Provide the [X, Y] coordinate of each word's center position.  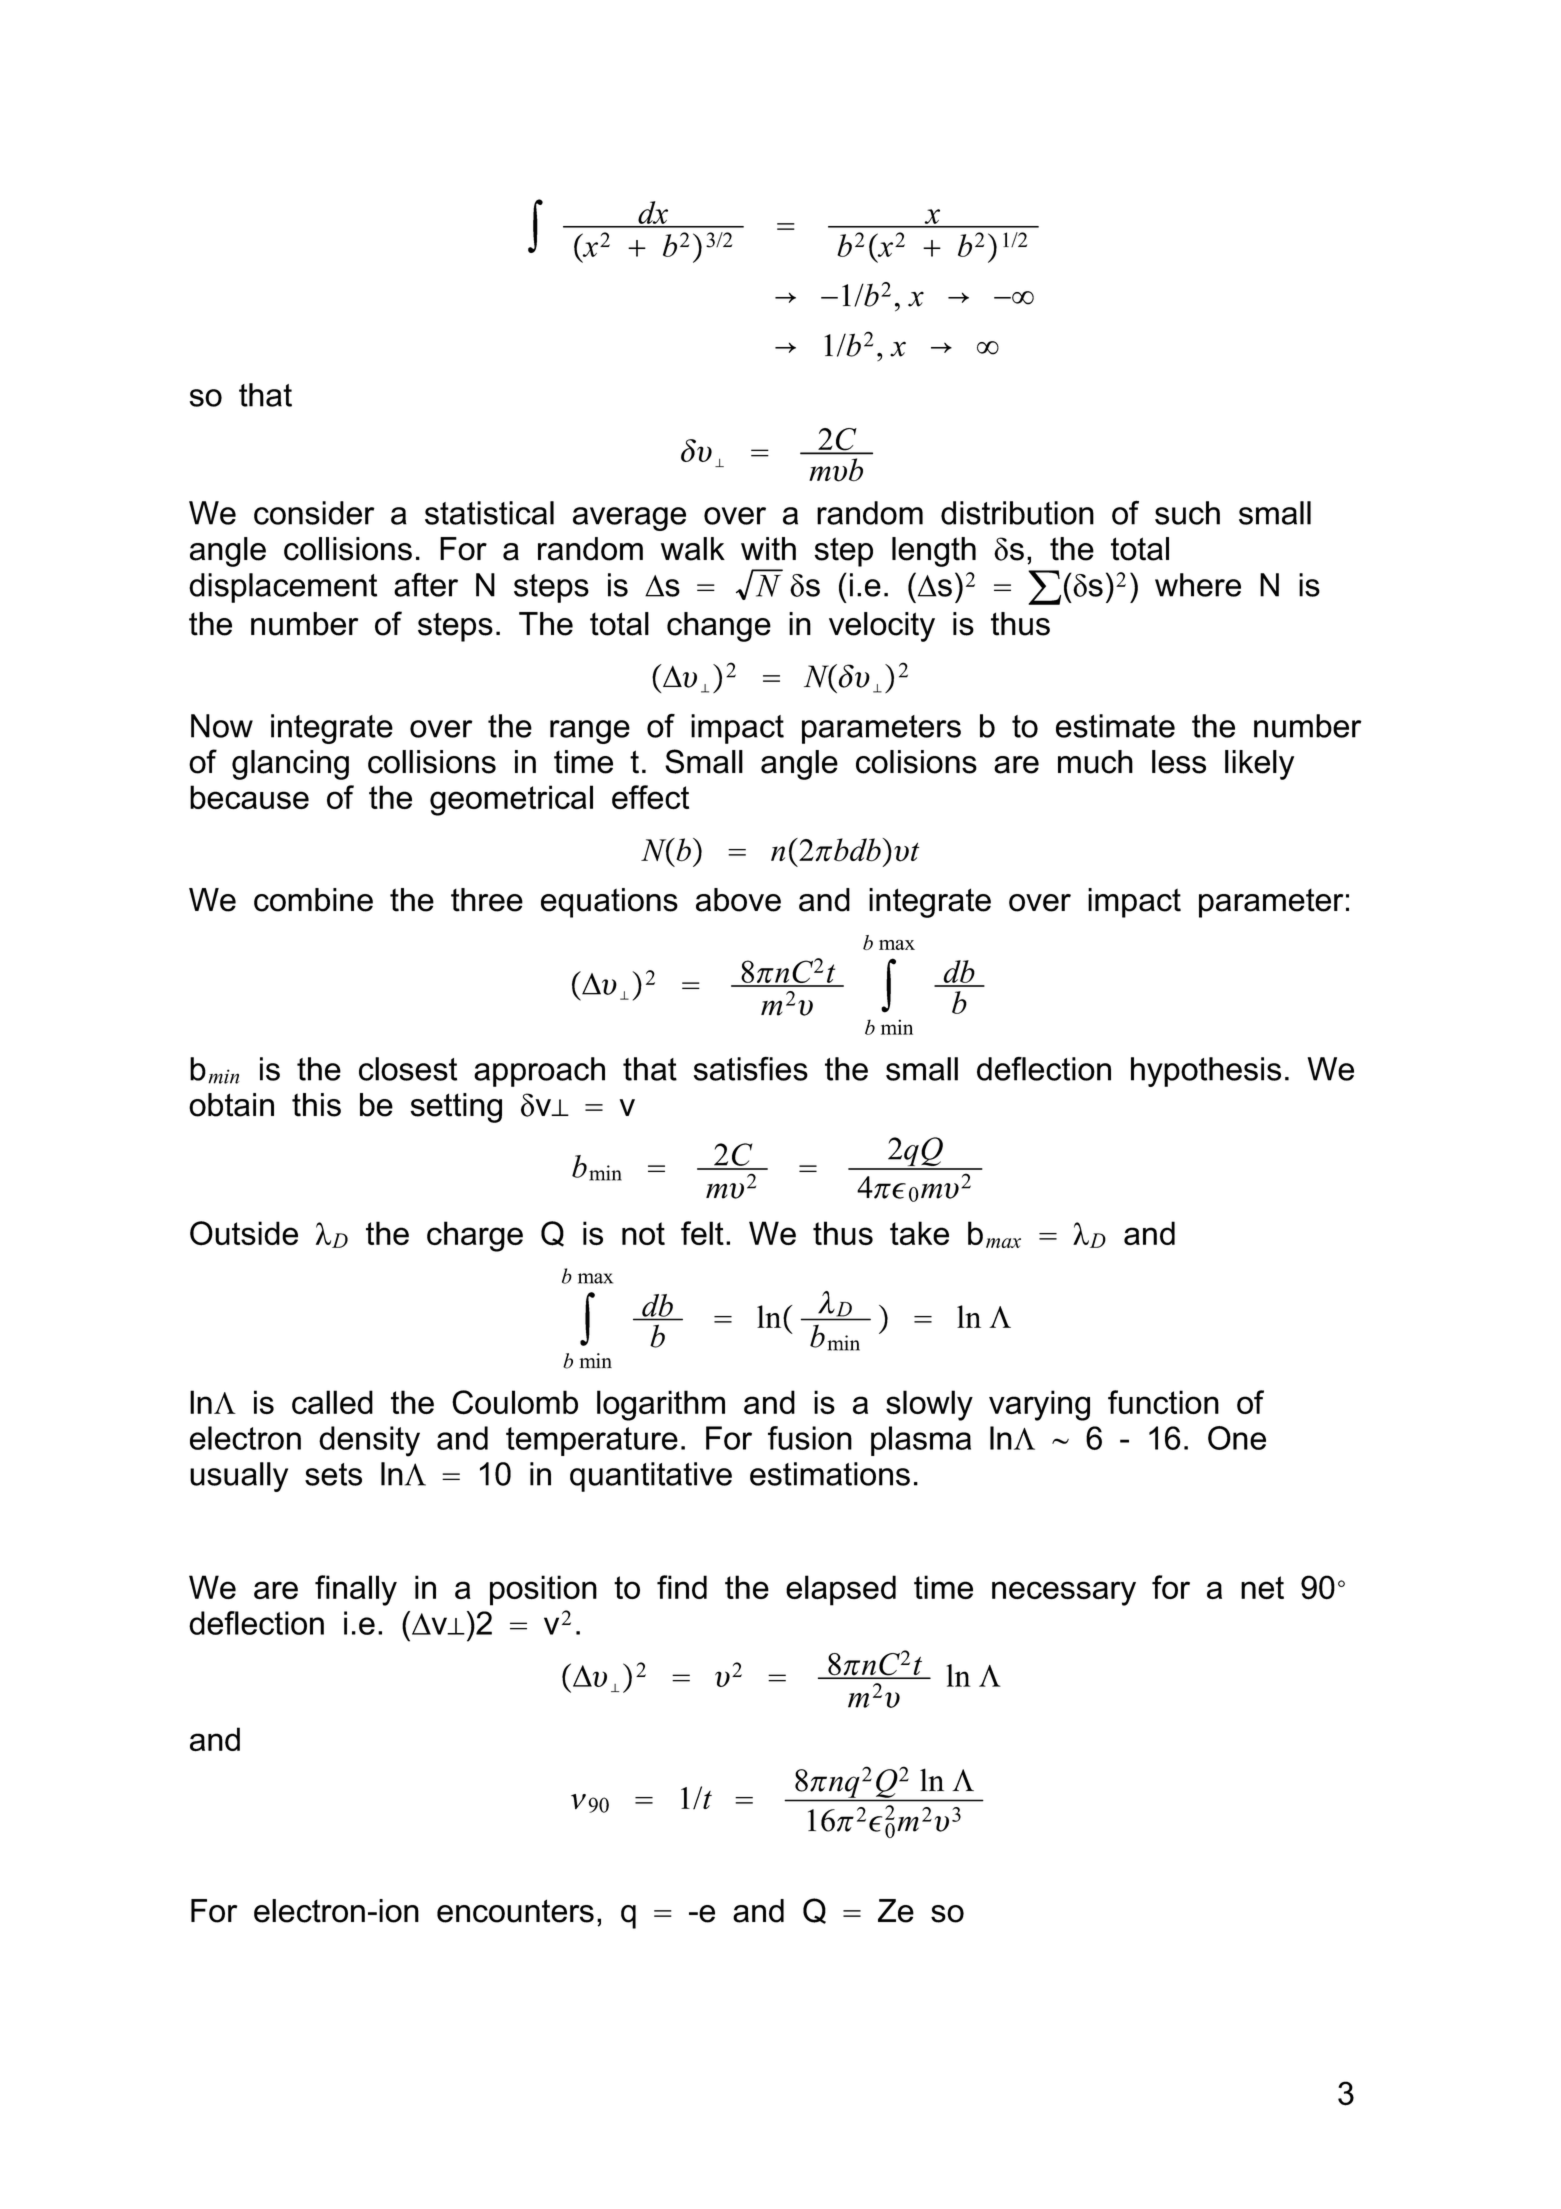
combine [313, 900]
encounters [515, 1911]
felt [702, 1233]
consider [314, 513]
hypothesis [1206, 1072]
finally [356, 1590]
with [768, 549]
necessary [1064, 1593]
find [682, 1587]
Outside [244, 1233]
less [1179, 762]
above [738, 900]
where [1198, 585]
